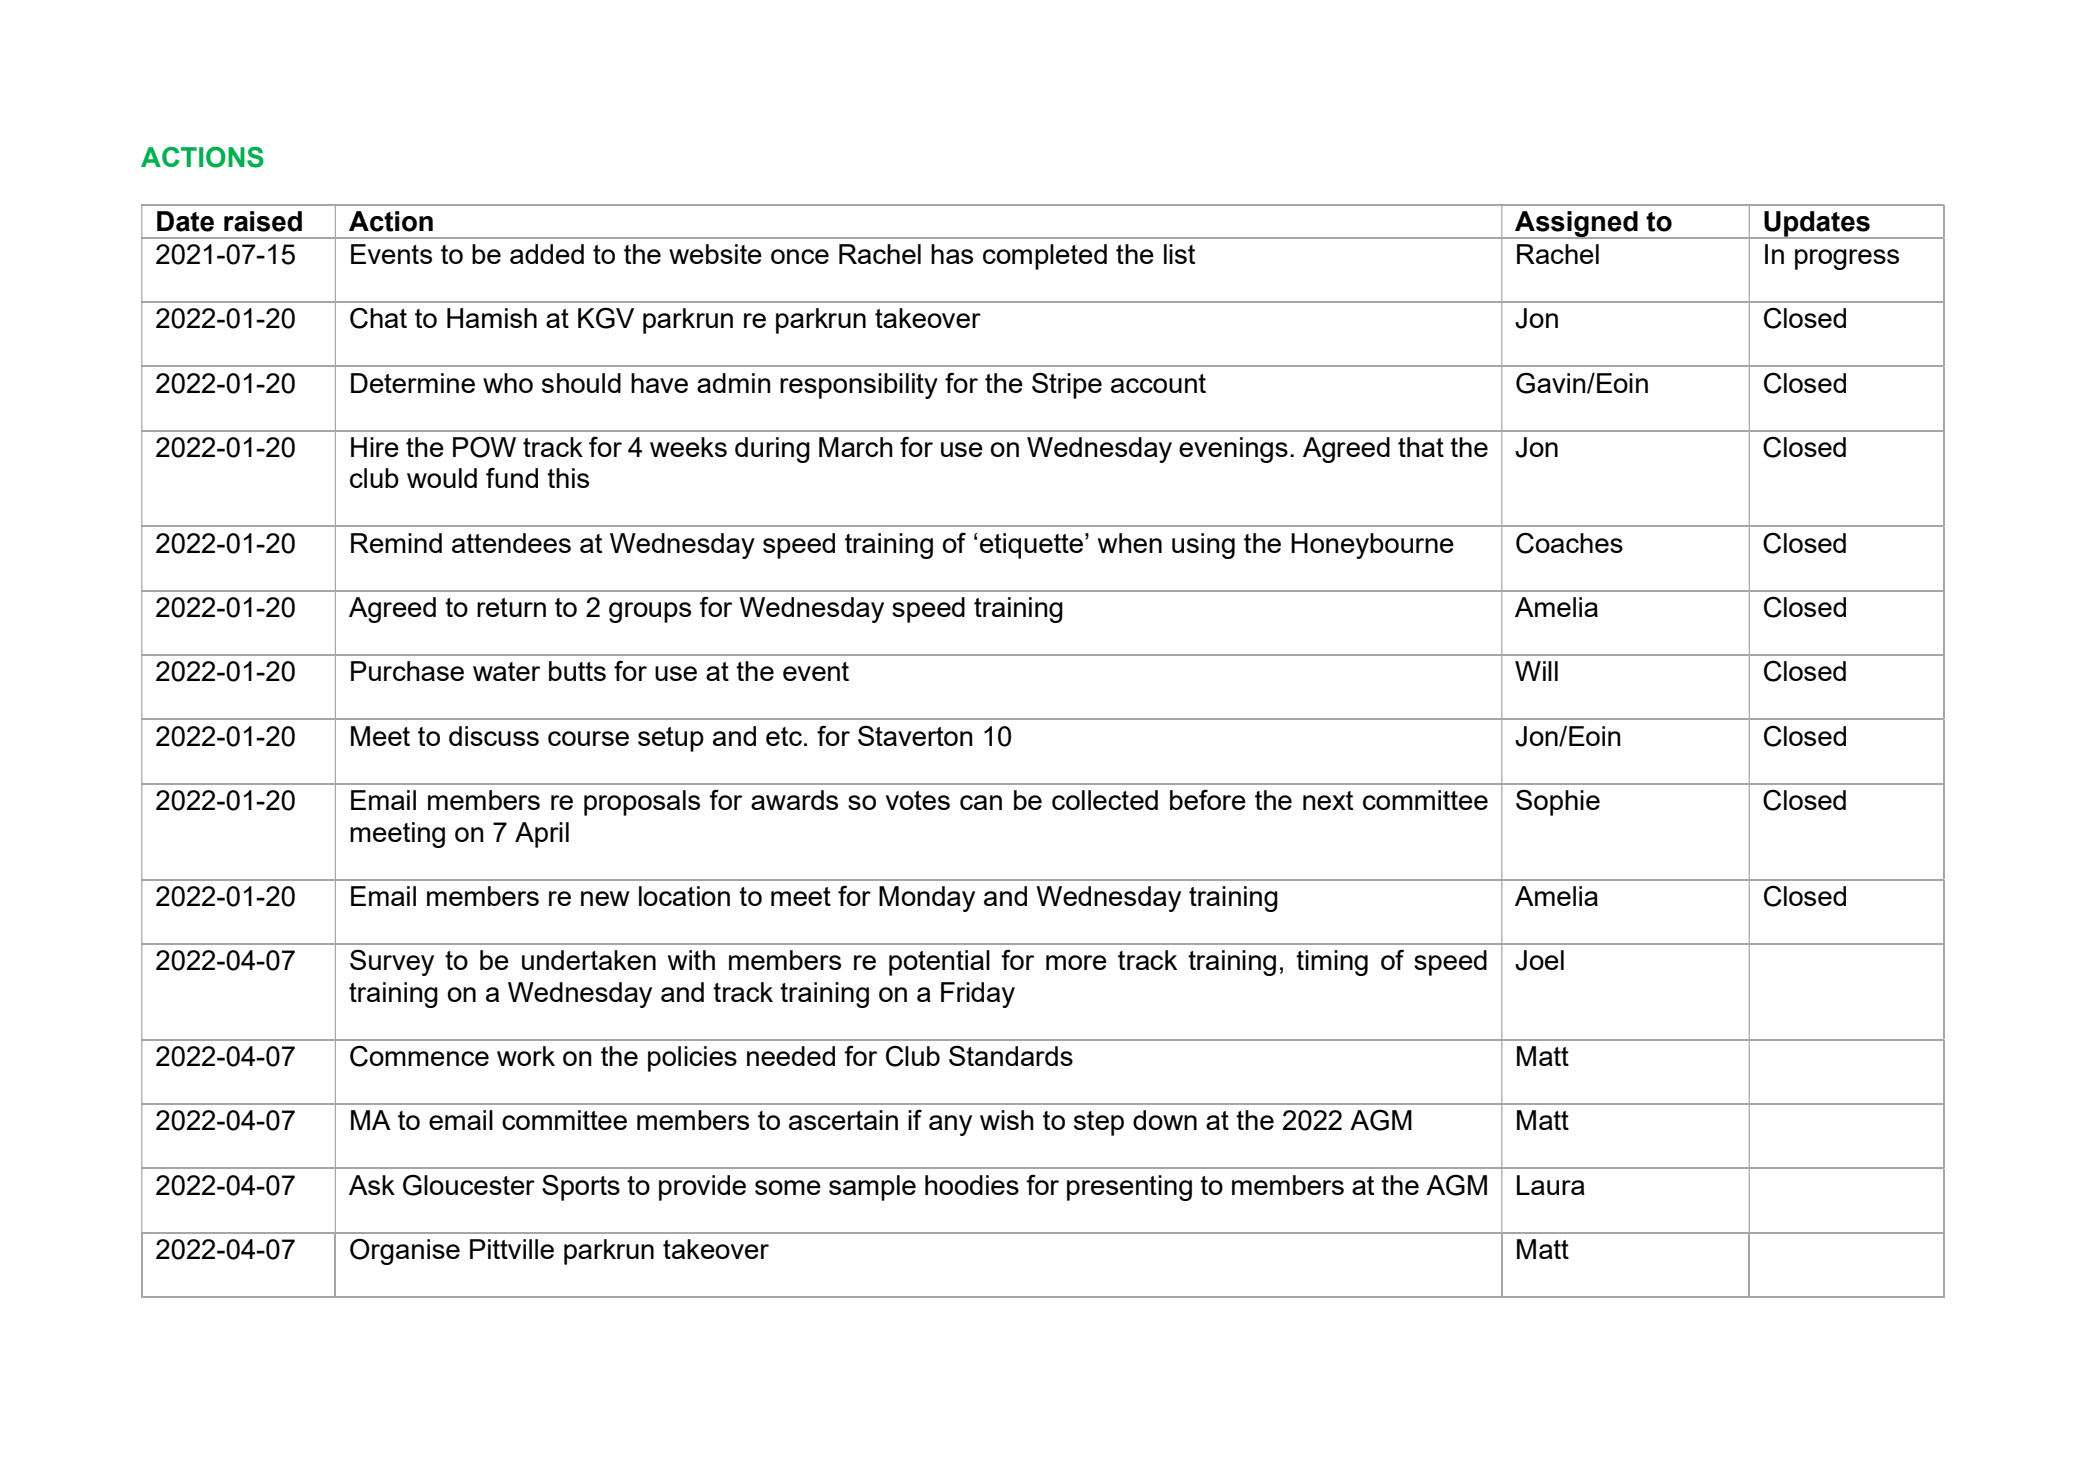 This page has height=1484, width=2099. I want to click on Organise, so click(405, 1251).
